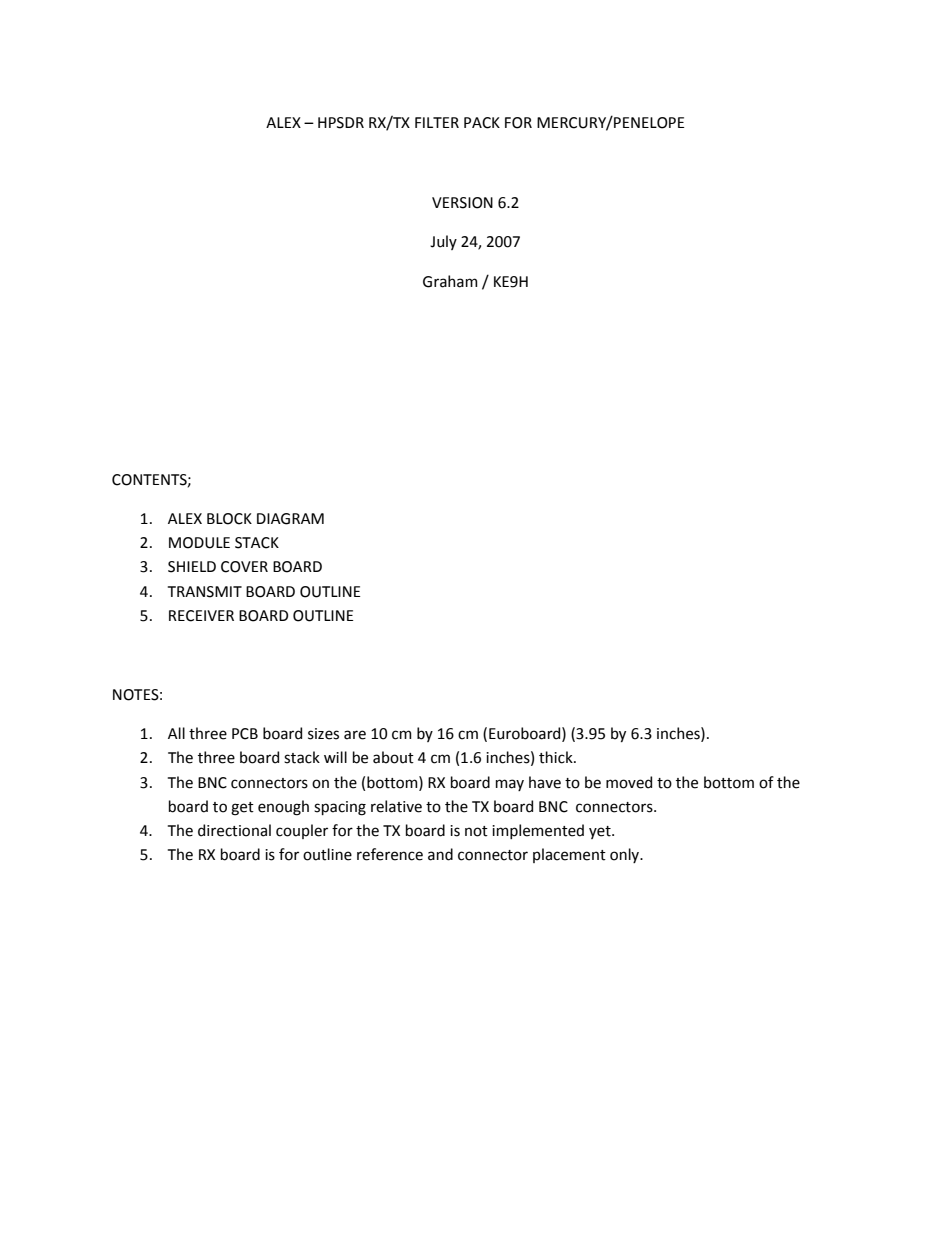 Image resolution: width=952 pixels, height=1233 pixels. Describe the element at coordinates (437, 122) in the screenshot. I see `FILTER` at that location.
